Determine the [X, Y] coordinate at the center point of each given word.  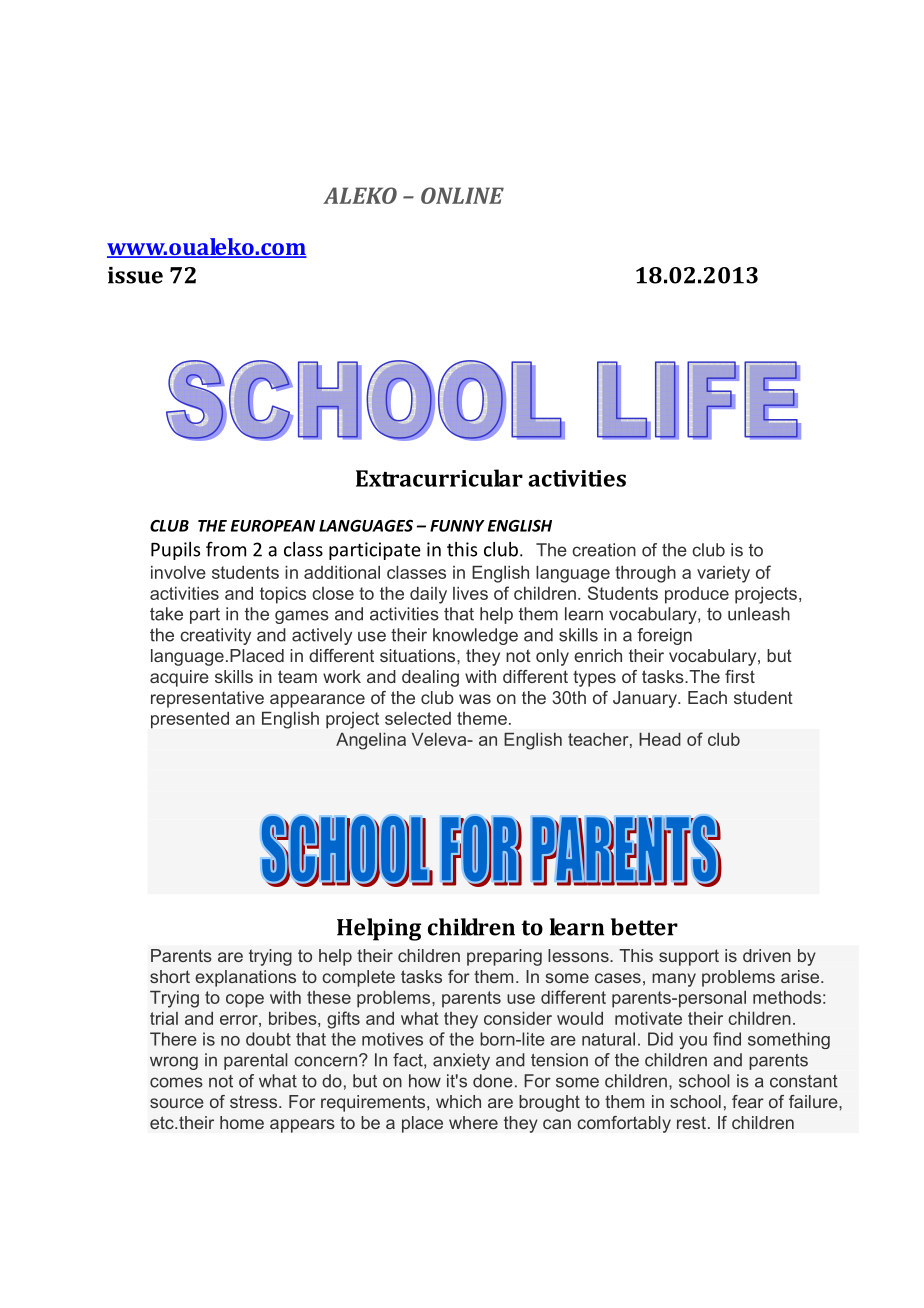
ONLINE [462, 195]
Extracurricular [439, 478]
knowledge [475, 636]
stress [255, 1101]
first [740, 676]
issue [135, 275]
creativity [215, 636]
